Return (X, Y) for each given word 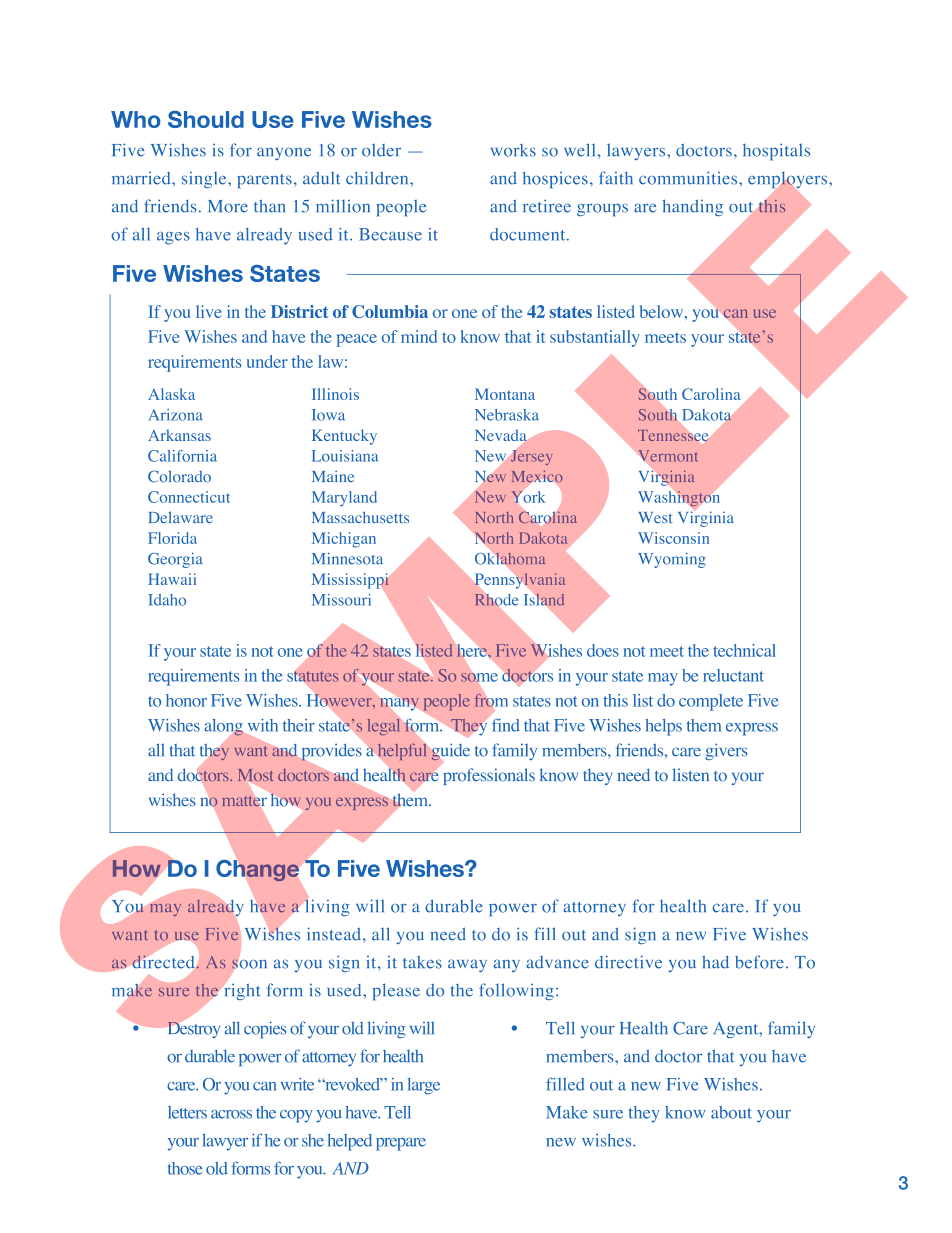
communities (689, 178)
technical (744, 650)
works (513, 150)
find (506, 725)
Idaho (167, 600)
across (231, 1114)
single (205, 179)
